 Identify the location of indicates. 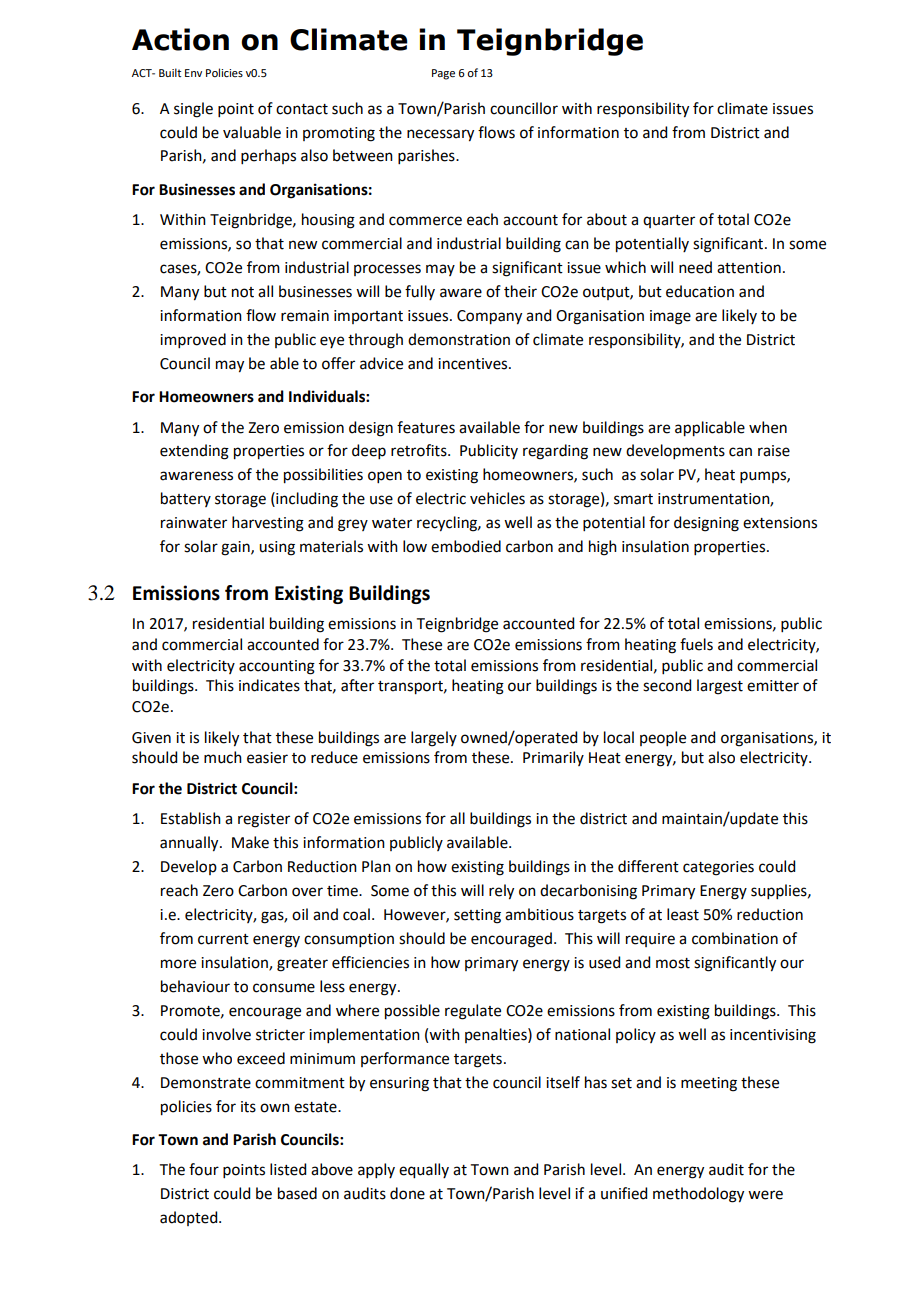
(269, 685).
